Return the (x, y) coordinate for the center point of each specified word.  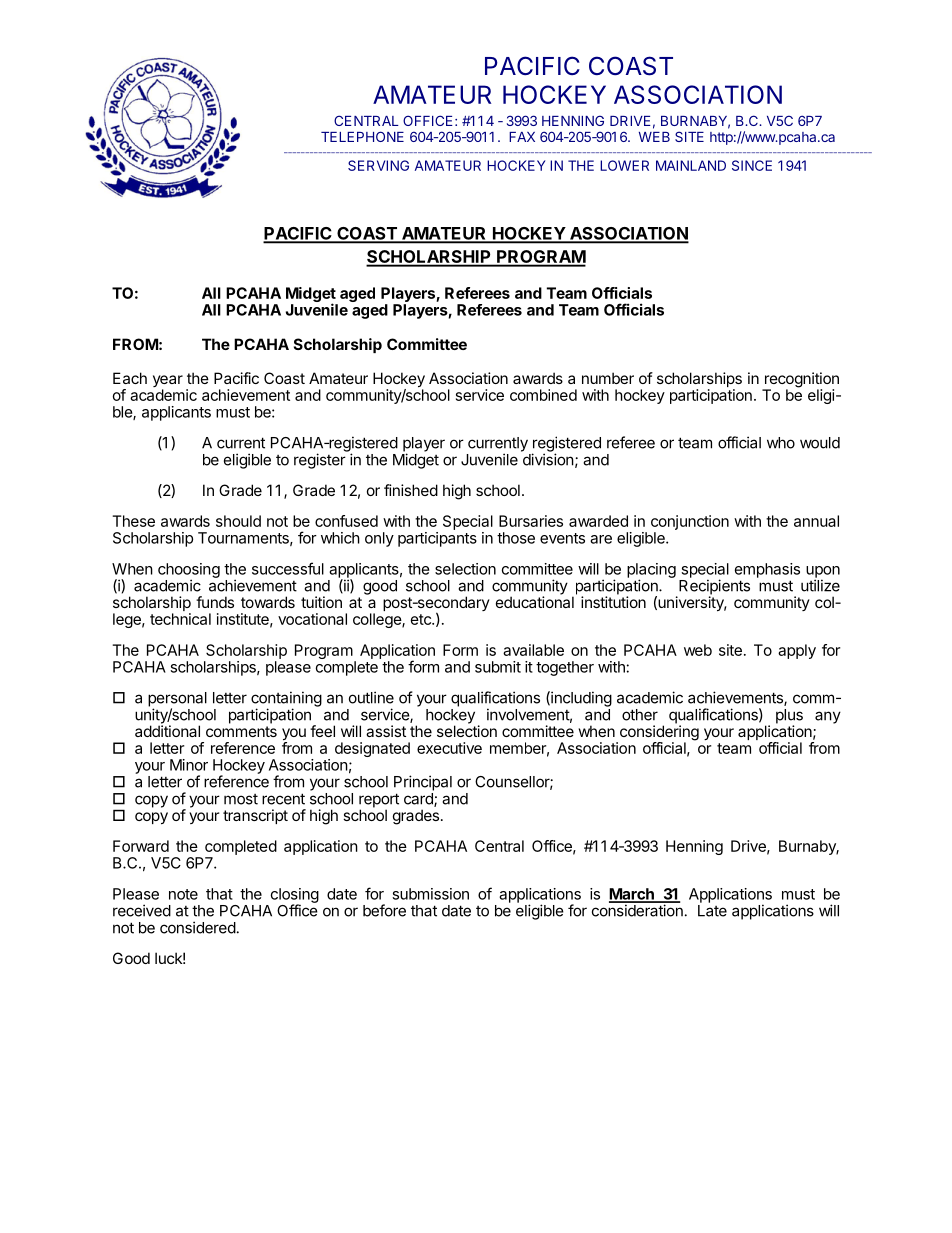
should (238, 521)
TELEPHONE (362, 136)
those (516, 538)
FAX (522, 137)
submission (430, 894)
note (183, 894)
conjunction (690, 524)
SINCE (752, 165)
